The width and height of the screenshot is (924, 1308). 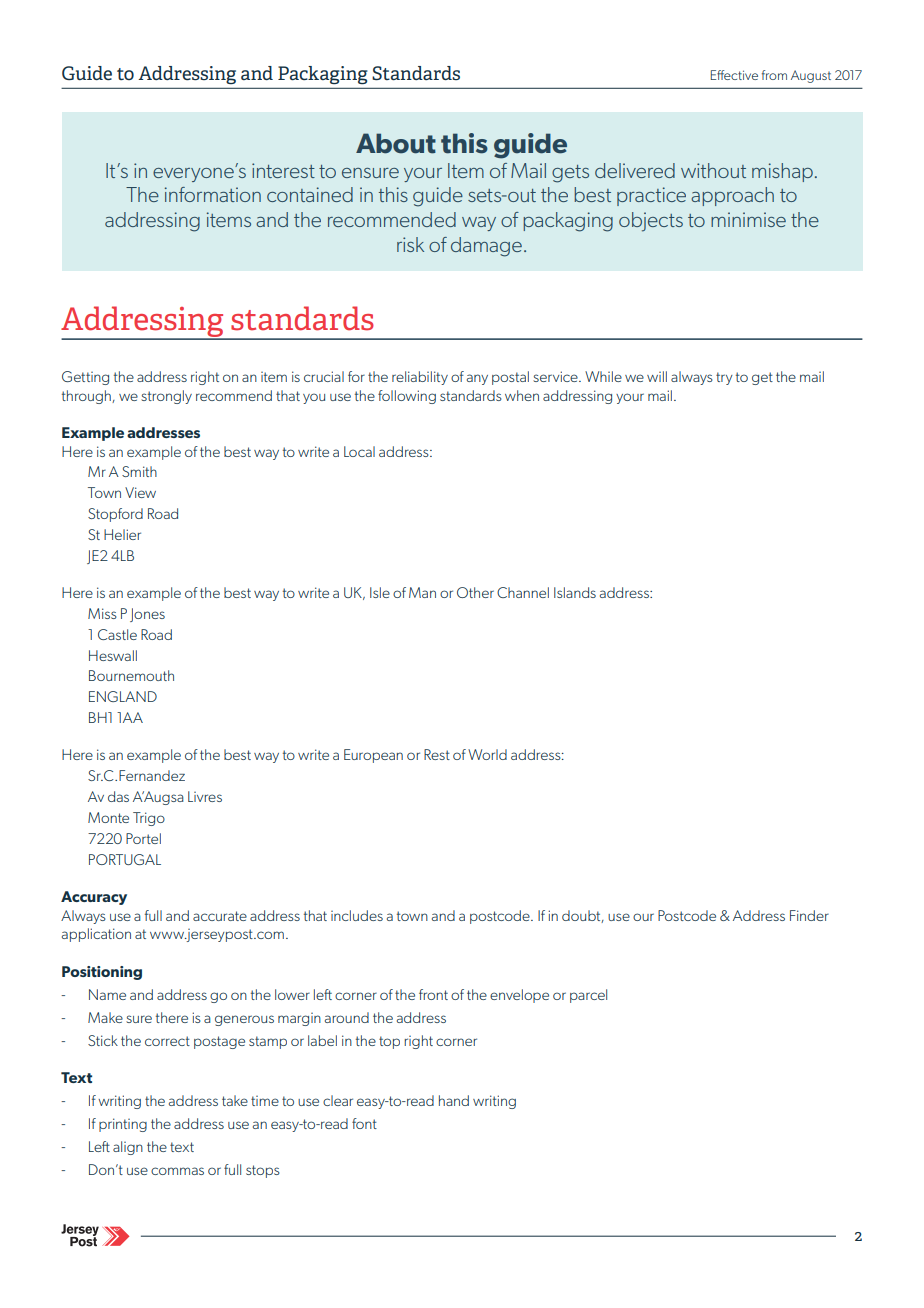 What do you see at coordinates (177, 1171) in the screenshot?
I see `commas` at bounding box center [177, 1171].
